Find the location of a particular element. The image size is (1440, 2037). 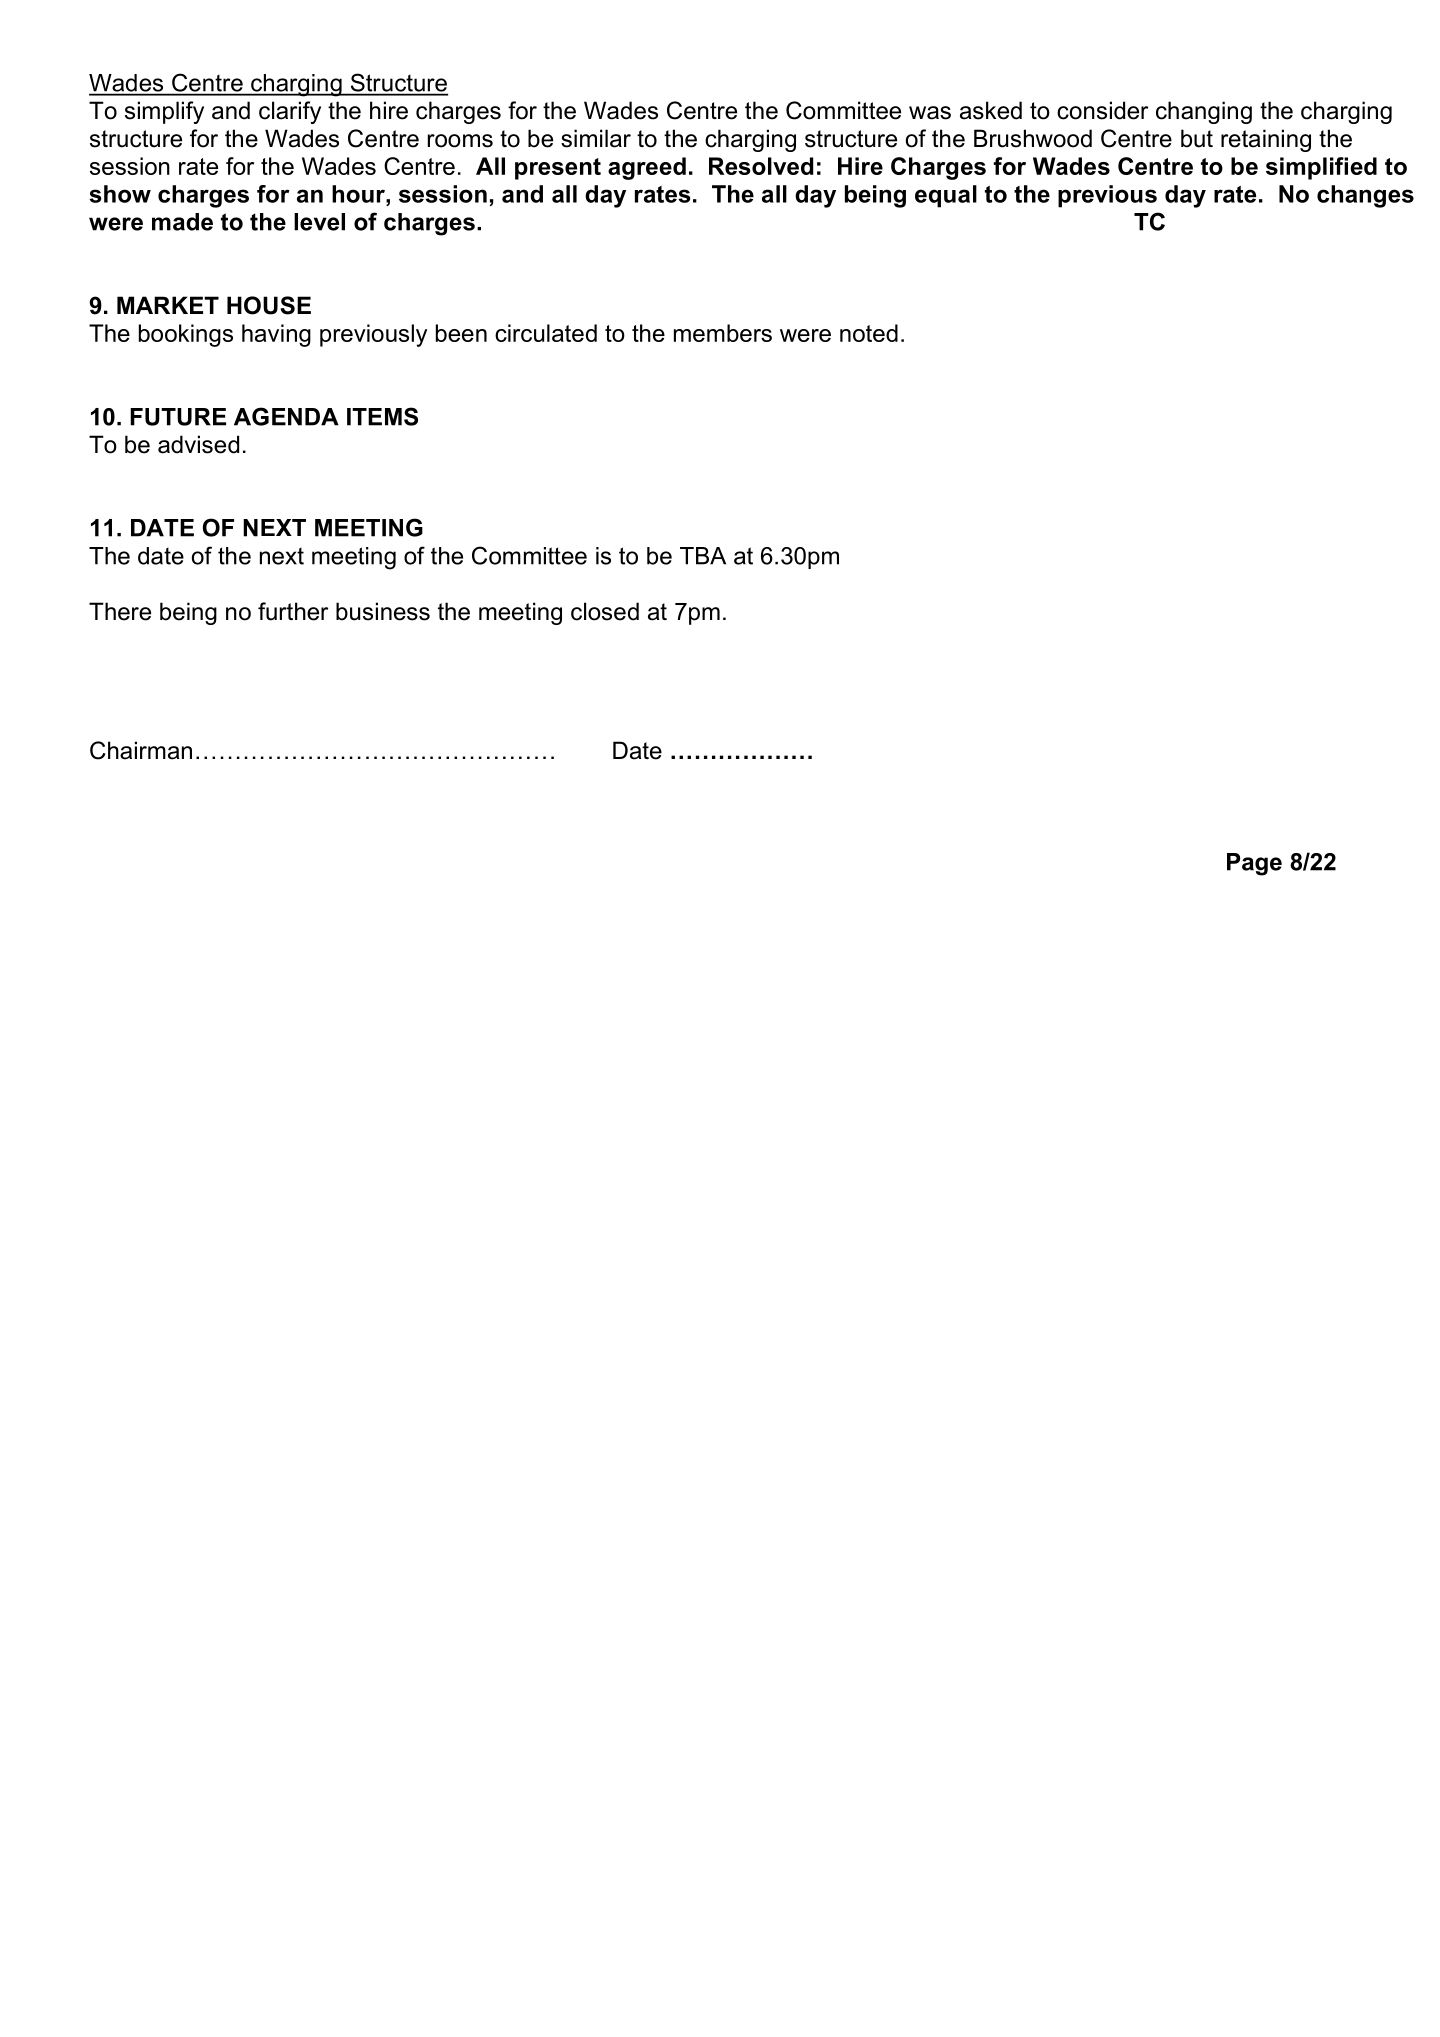

Resolved is located at coordinates (761, 166).
